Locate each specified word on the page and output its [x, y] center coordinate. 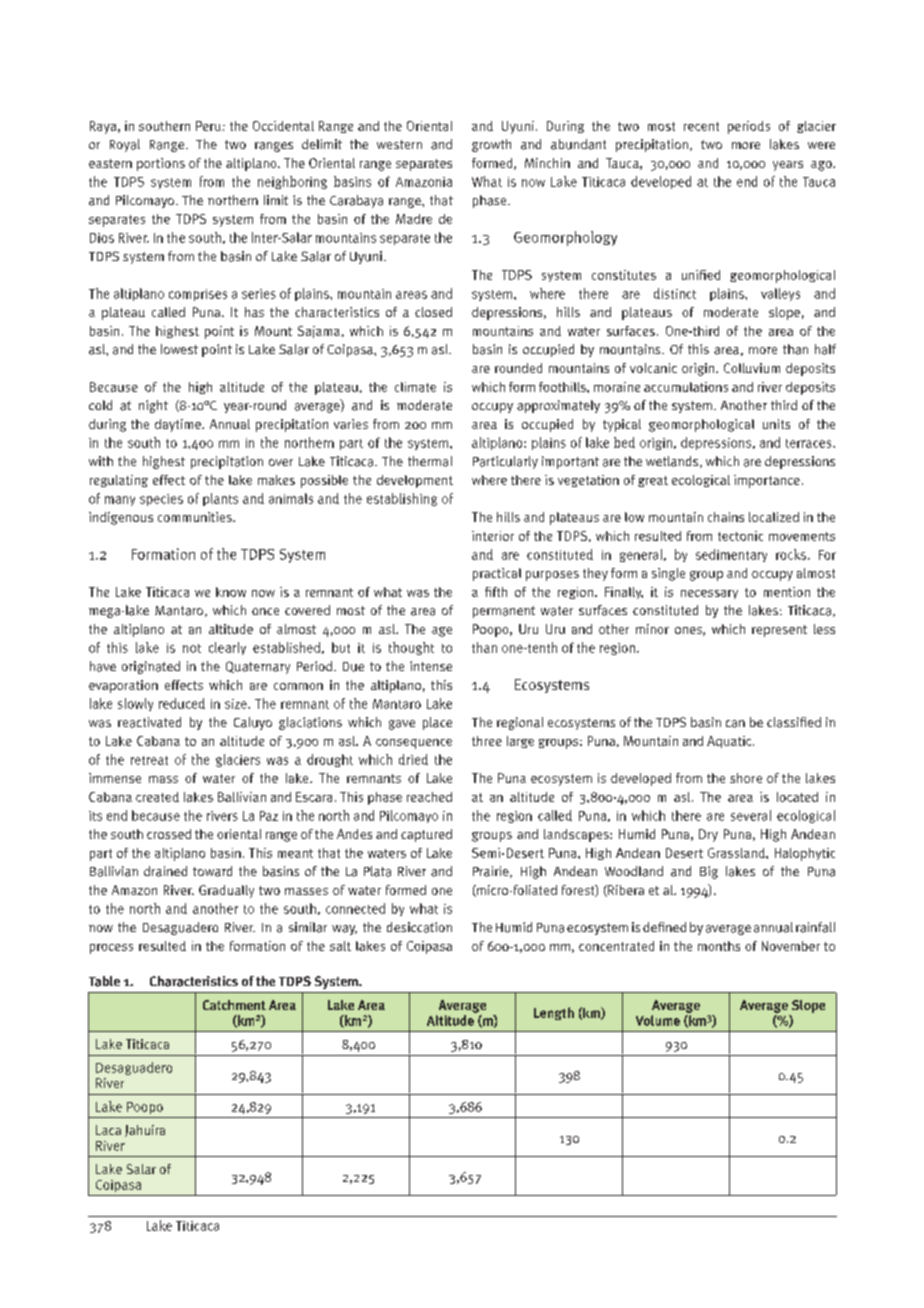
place [437, 723]
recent [701, 126]
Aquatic [730, 742]
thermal [430, 461]
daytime [179, 425]
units [776, 424]
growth [491, 145]
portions [161, 164]
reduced [182, 703]
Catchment [234, 1005]
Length [554, 1013]
